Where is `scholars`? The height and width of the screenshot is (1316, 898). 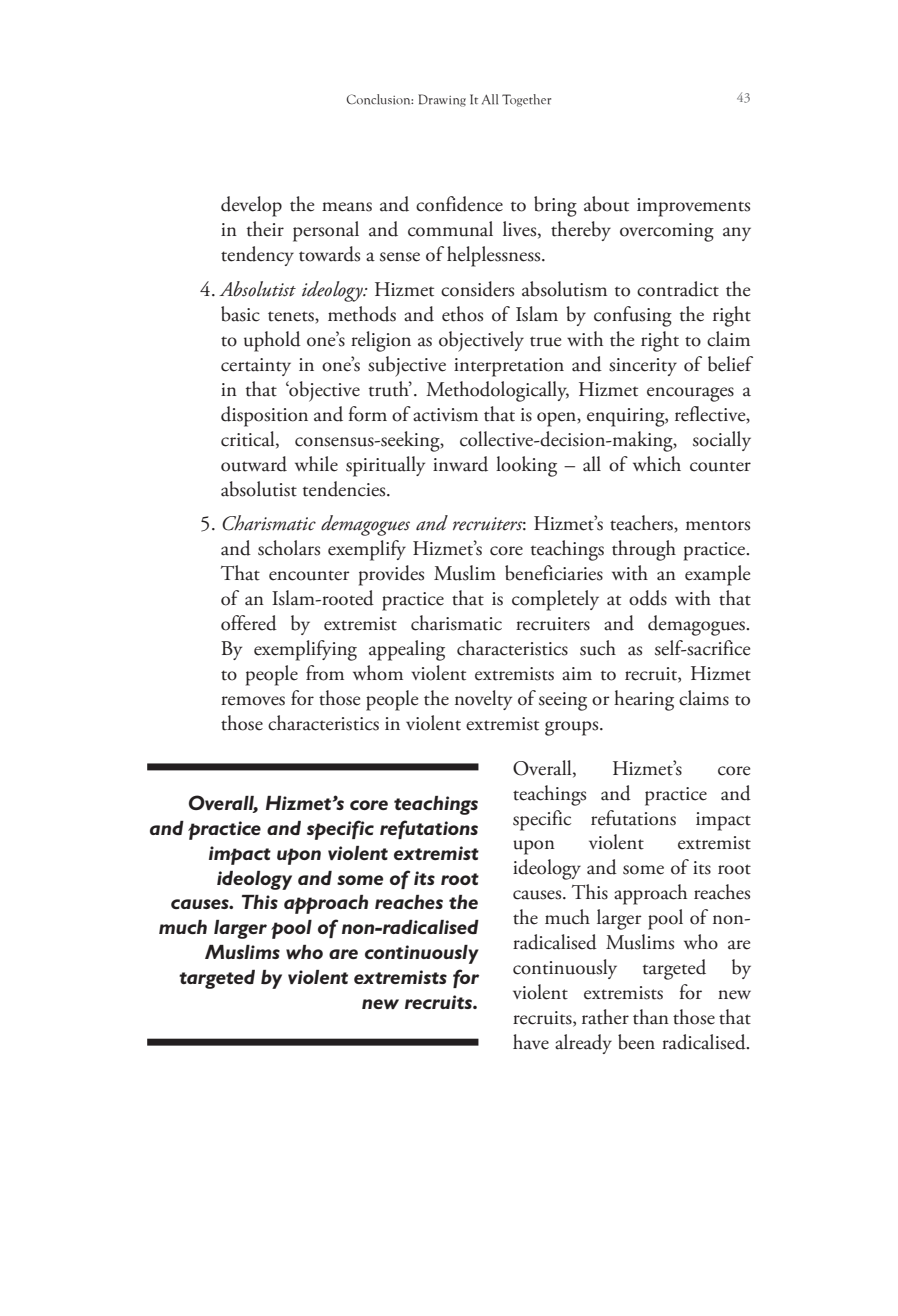
scholars is located at coordinates (289, 548).
